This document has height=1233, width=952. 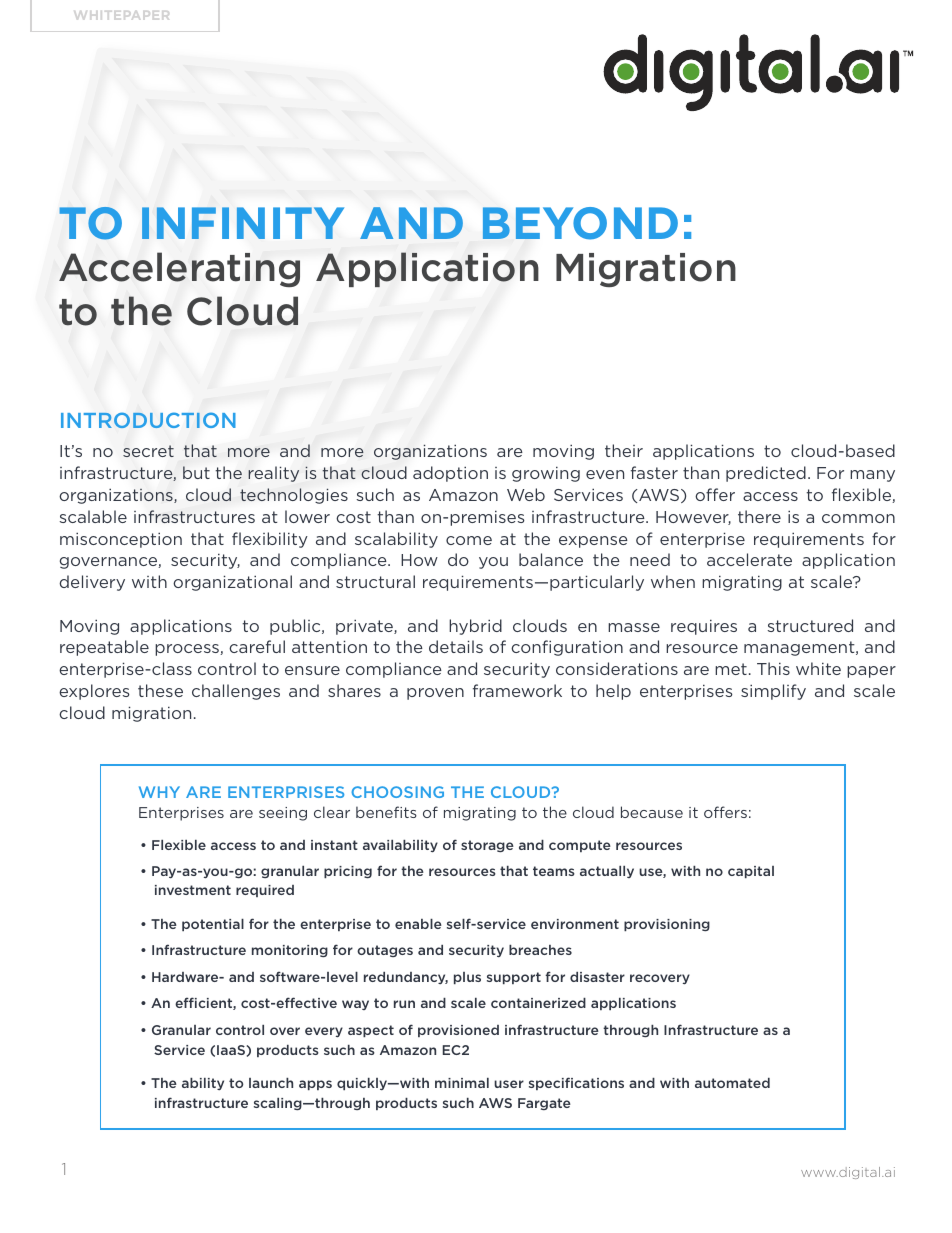 I want to click on their, so click(x=624, y=450).
